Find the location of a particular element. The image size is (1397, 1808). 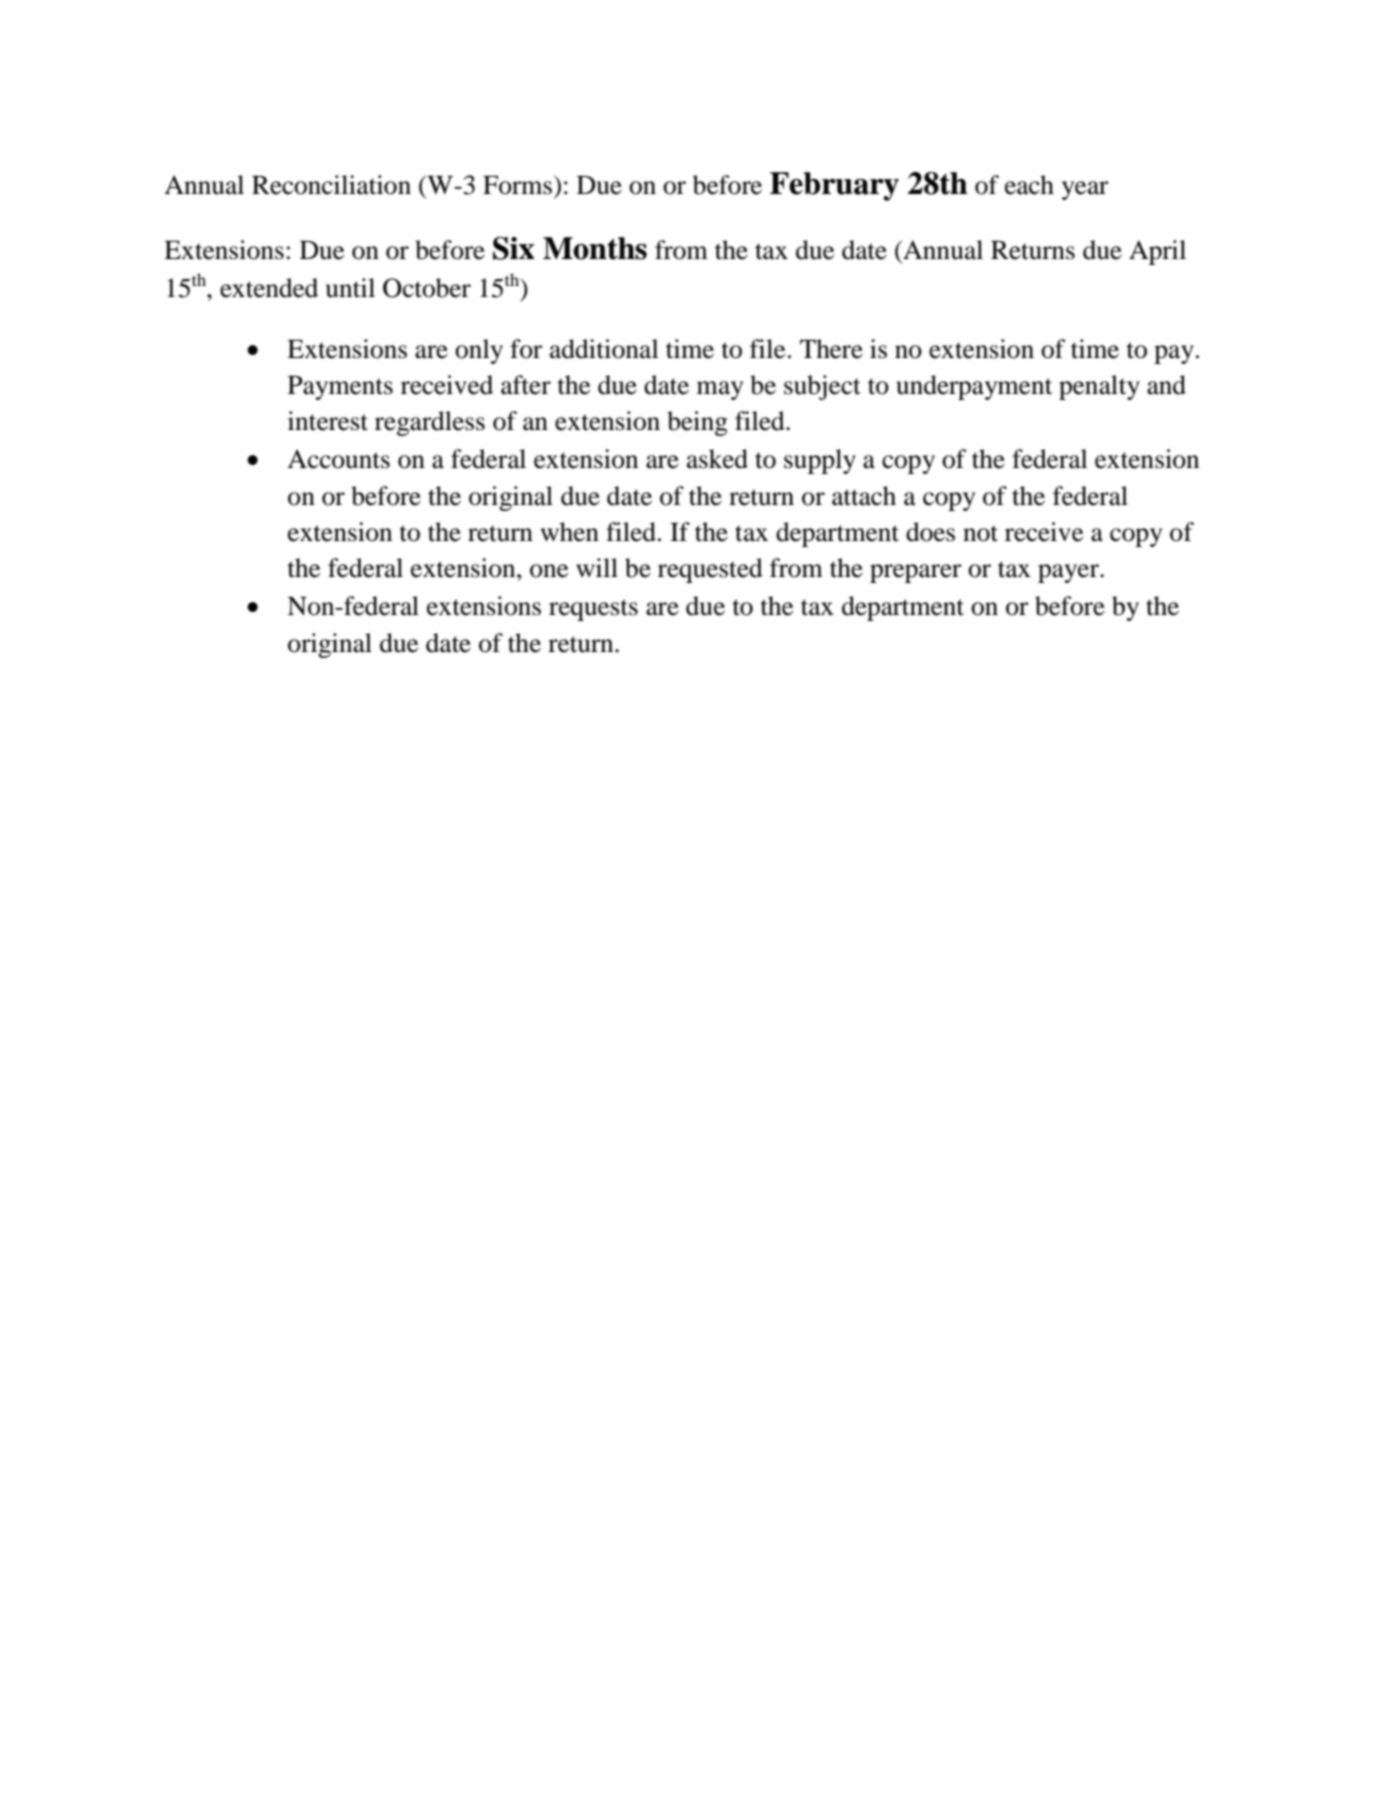

until is located at coordinates (350, 288).
